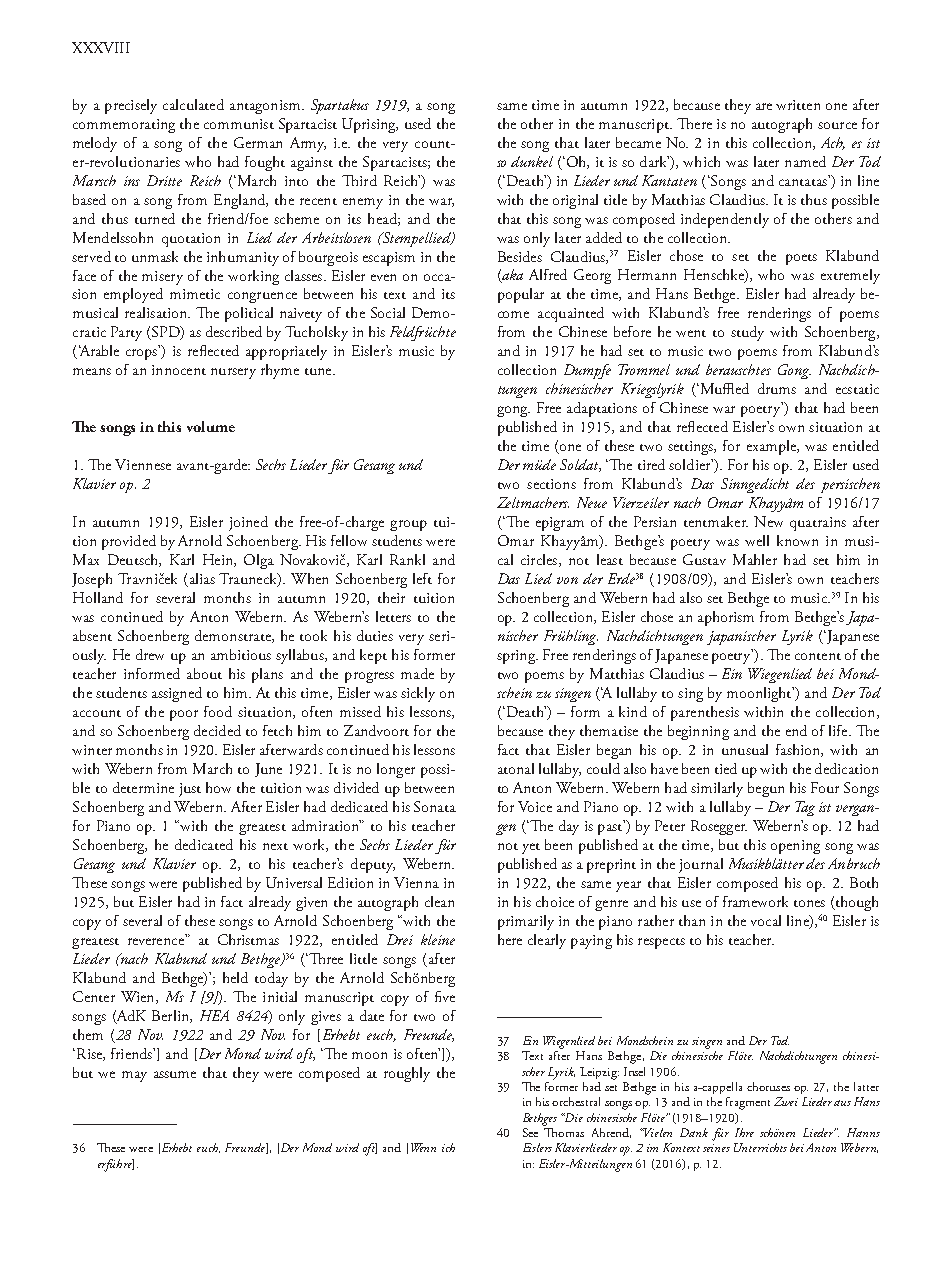 This document has height=1263, width=952. Describe the element at coordinates (439, 901) in the document. I see `clean` at that location.
